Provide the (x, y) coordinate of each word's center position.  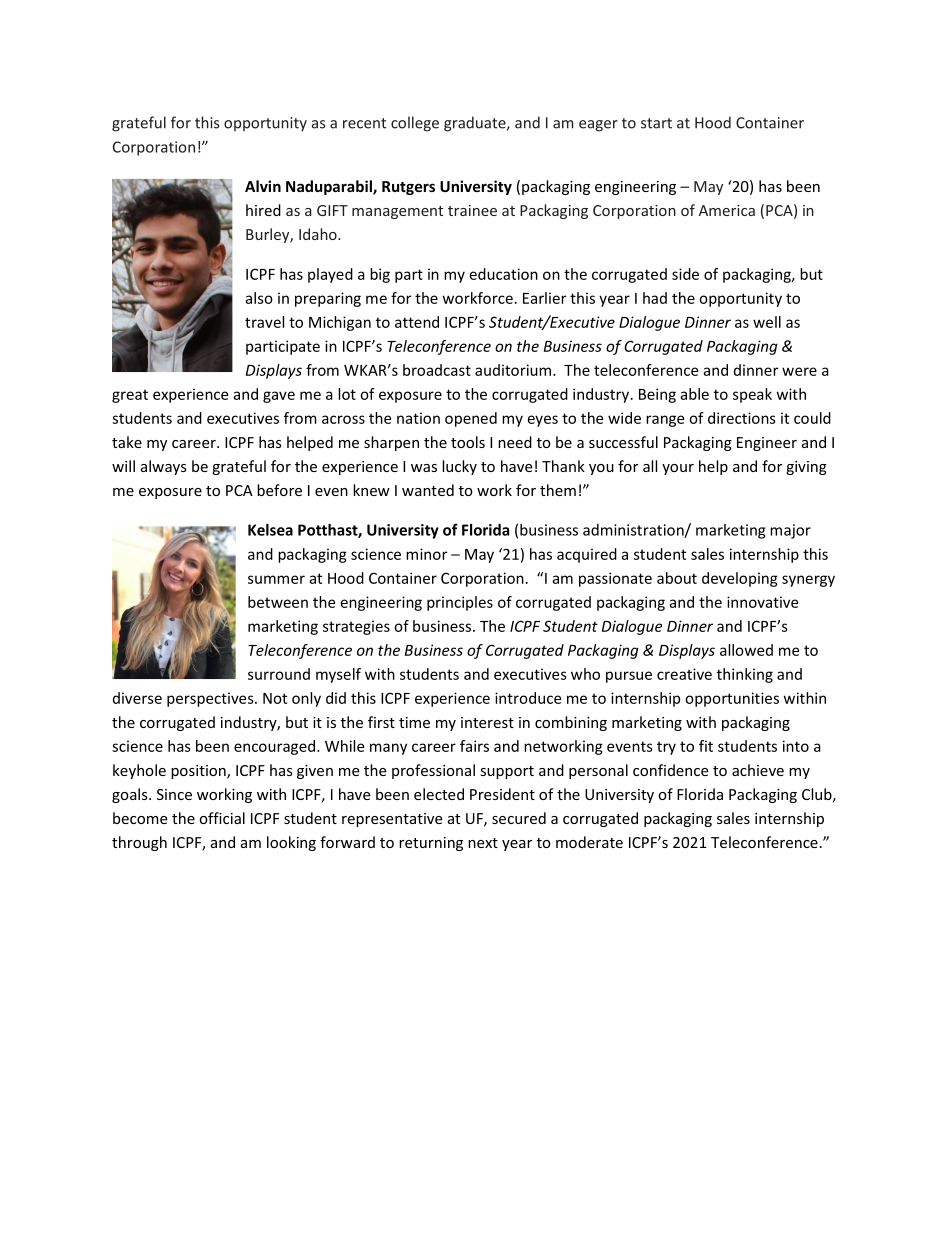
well (767, 322)
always (164, 467)
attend (417, 322)
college (415, 124)
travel (264, 322)
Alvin (263, 186)
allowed (746, 650)
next (483, 843)
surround (279, 674)
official (222, 818)
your (678, 469)
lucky (459, 467)
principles (460, 603)
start (656, 123)
